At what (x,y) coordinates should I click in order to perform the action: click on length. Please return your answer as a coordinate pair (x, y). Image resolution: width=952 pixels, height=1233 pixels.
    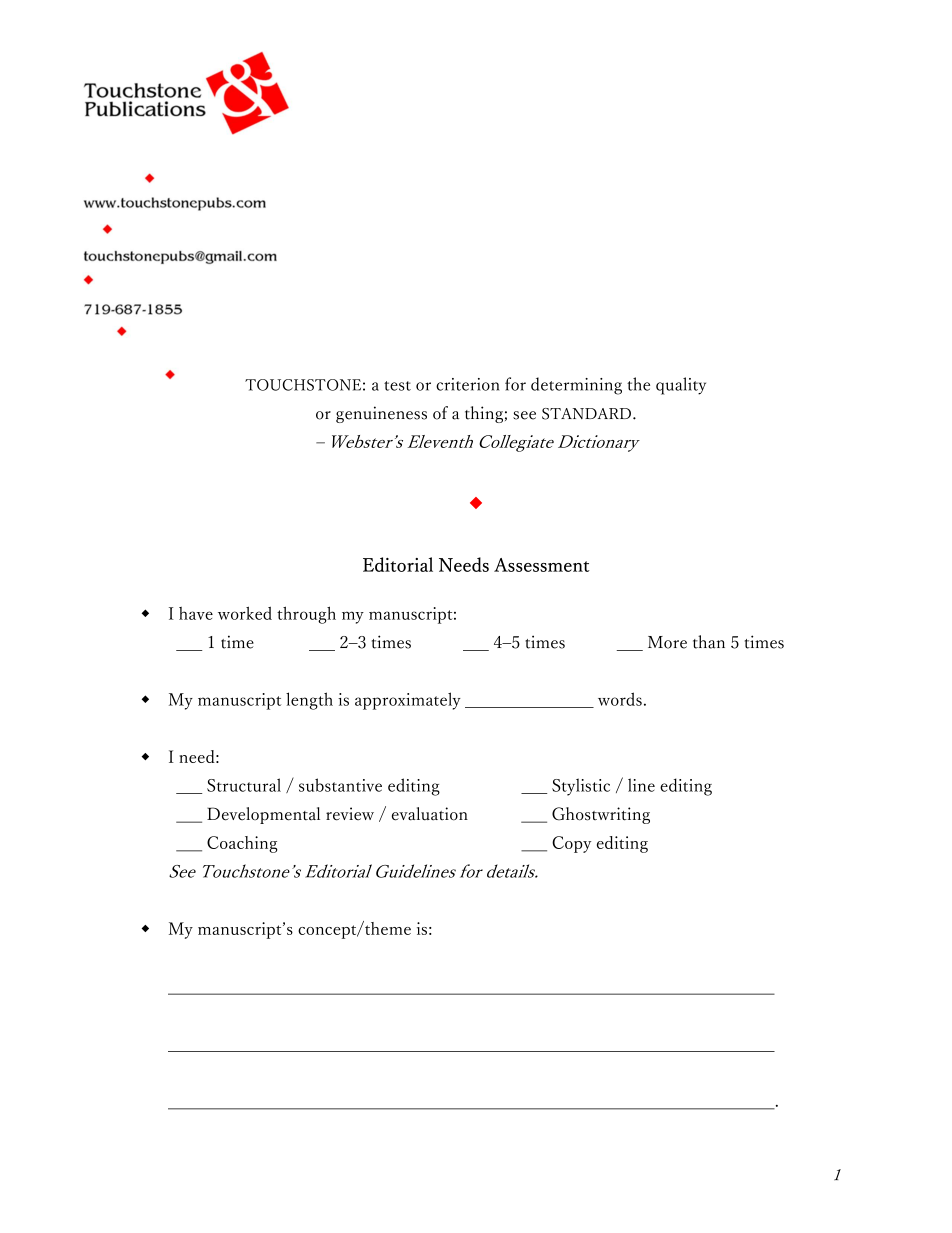
    Looking at the image, I should click on (309, 701).
